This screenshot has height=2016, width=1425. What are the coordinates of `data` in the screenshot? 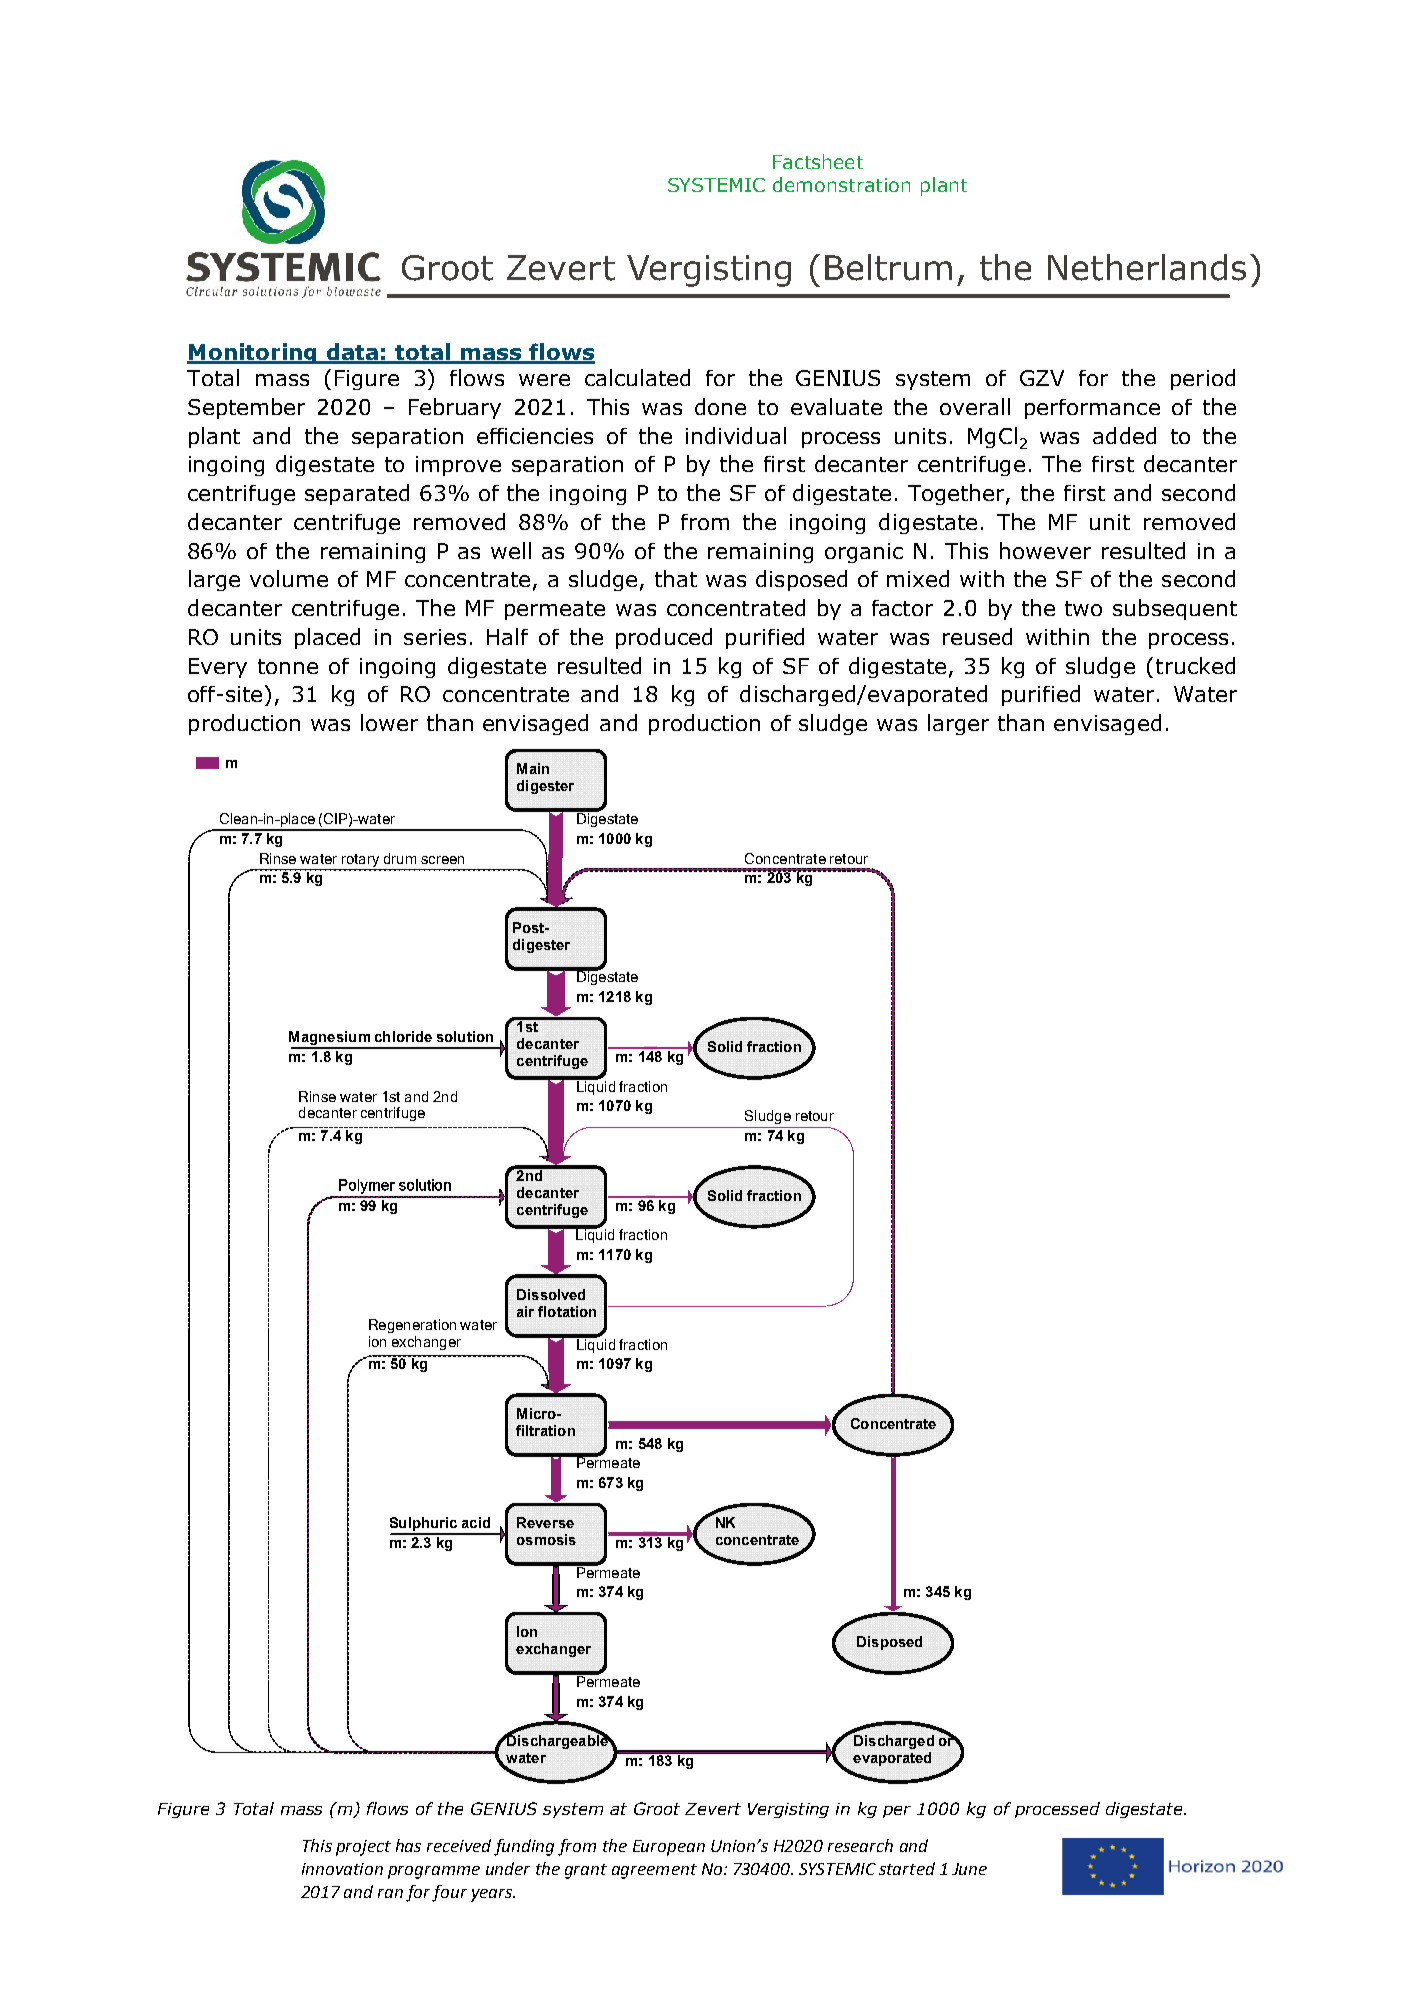 It's located at (352, 353).
